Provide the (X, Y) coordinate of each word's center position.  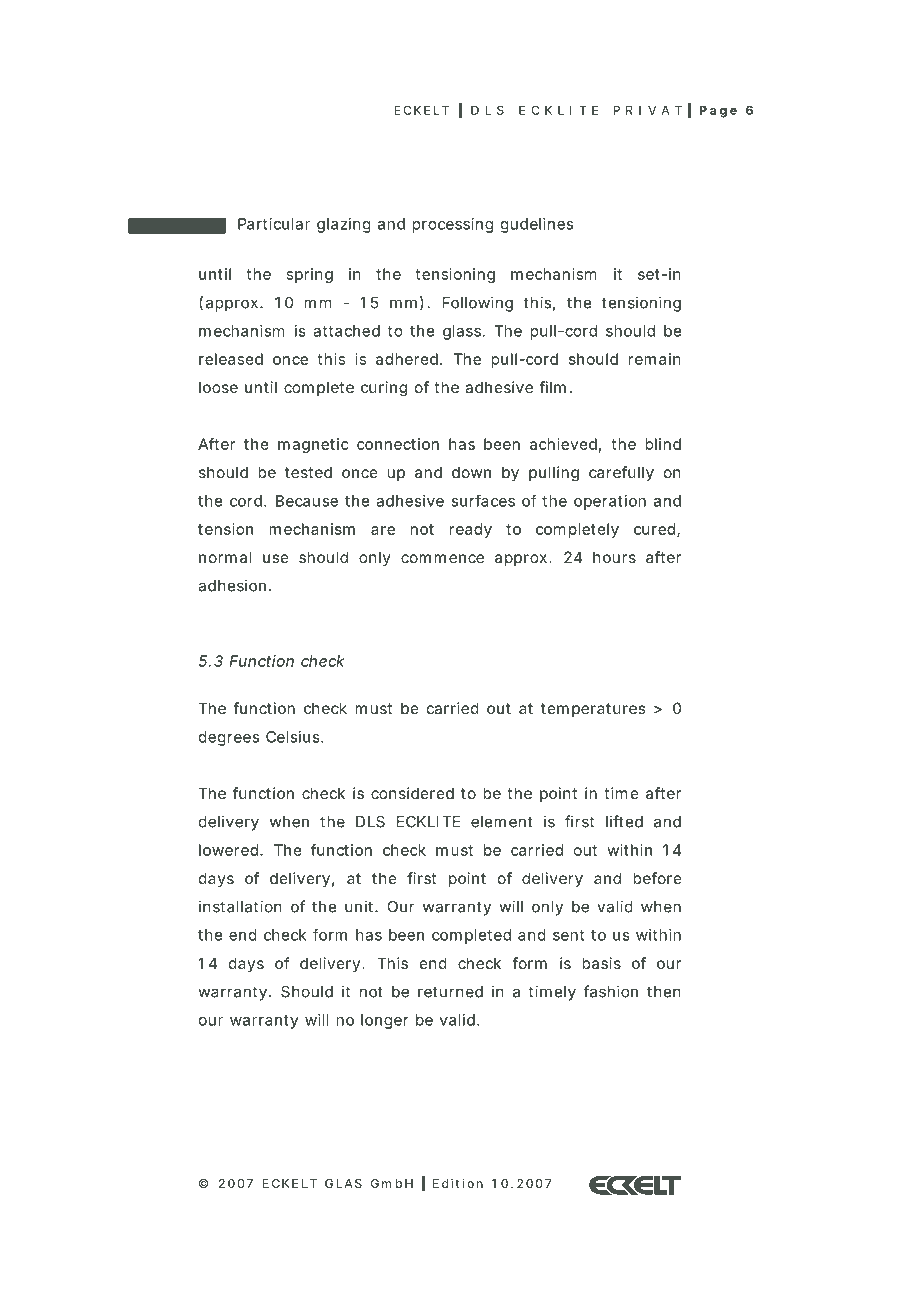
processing (452, 225)
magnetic (313, 445)
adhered (408, 359)
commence (442, 558)
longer (385, 1021)
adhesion (234, 585)
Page (718, 111)
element (502, 822)
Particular (274, 224)
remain (655, 359)
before (657, 878)
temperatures (593, 710)
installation (240, 906)
